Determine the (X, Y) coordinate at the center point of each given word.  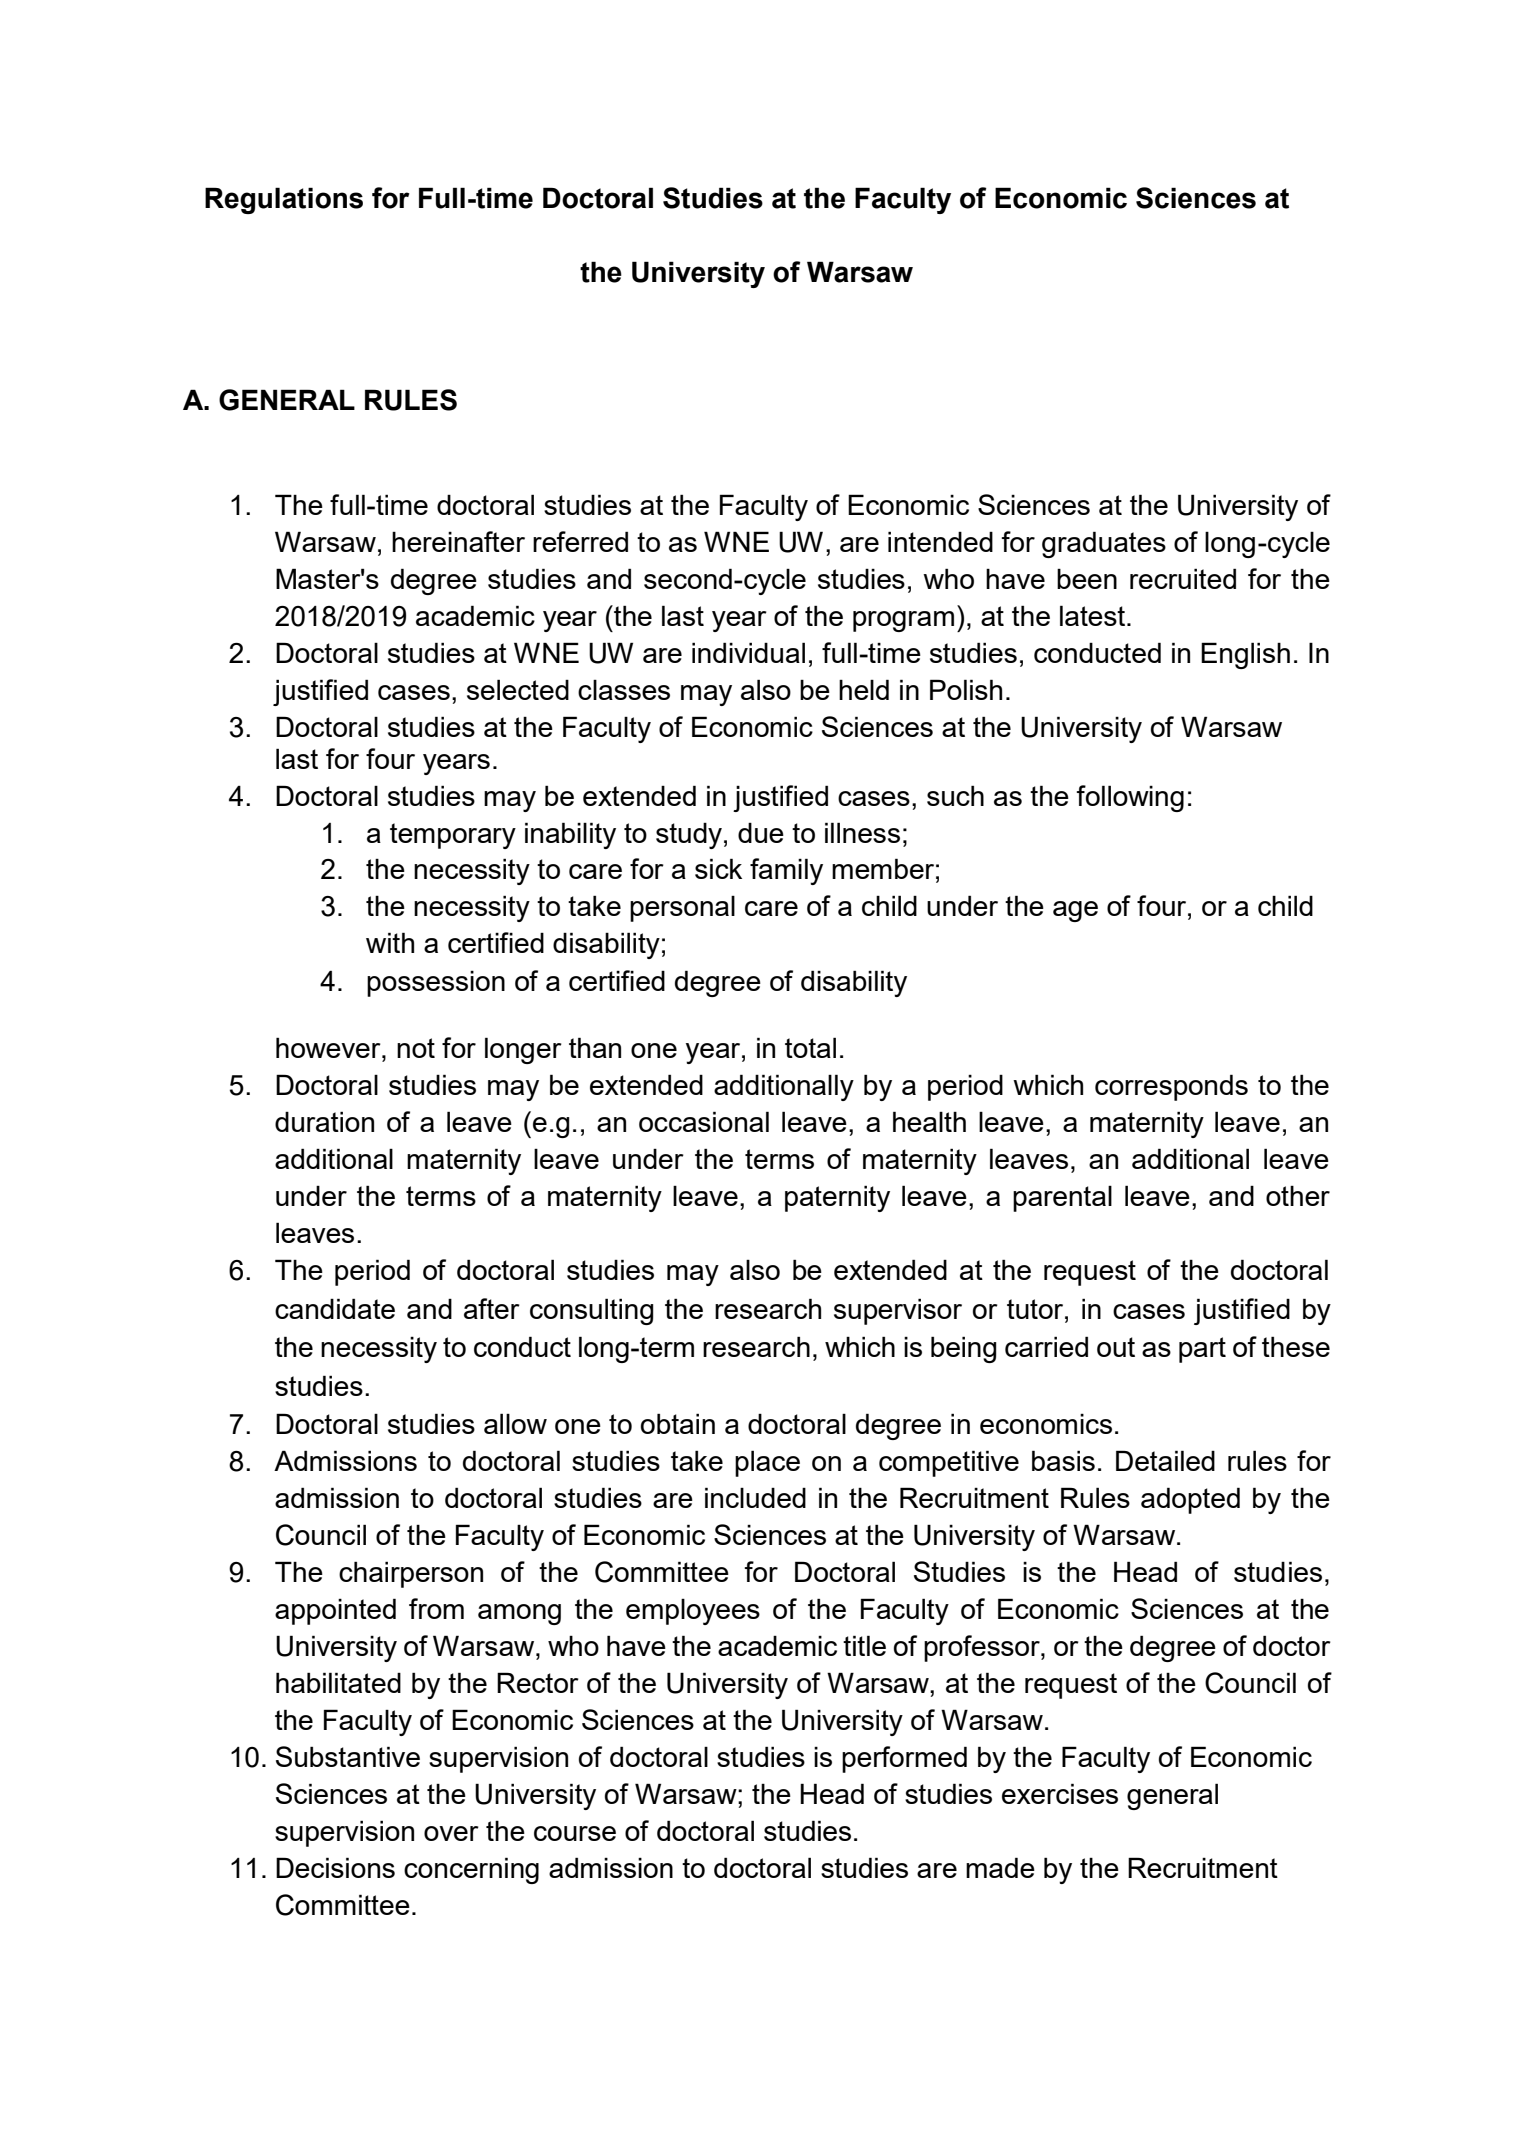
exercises (1060, 1793)
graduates (1104, 544)
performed (904, 1759)
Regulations (284, 200)
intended (940, 541)
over (451, 1833)
